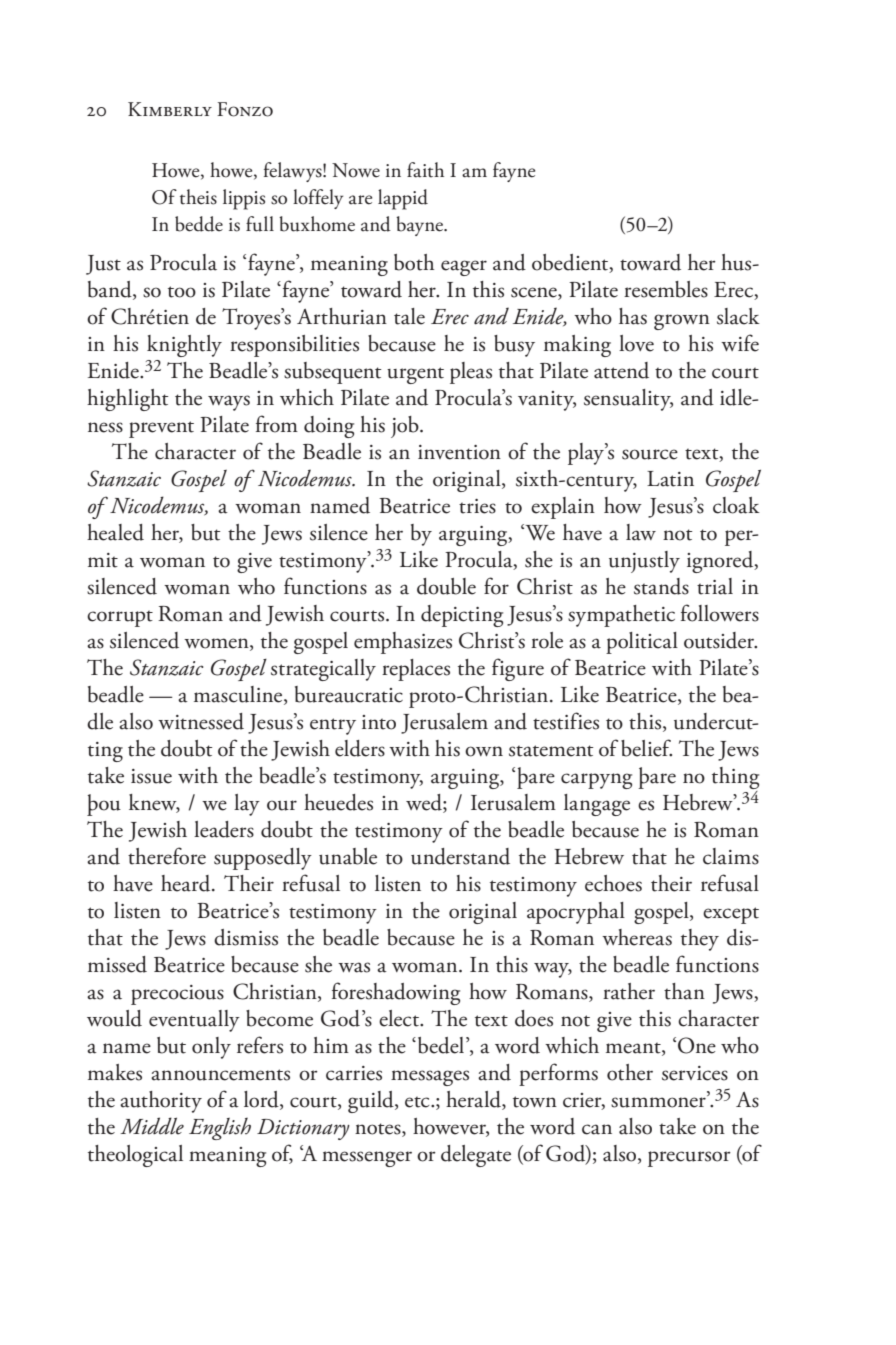 This document has height=1345, width=896. What do you see at coordinates (666, 289) in the document?
I see `resembles` at bounding box center [666, 289].
